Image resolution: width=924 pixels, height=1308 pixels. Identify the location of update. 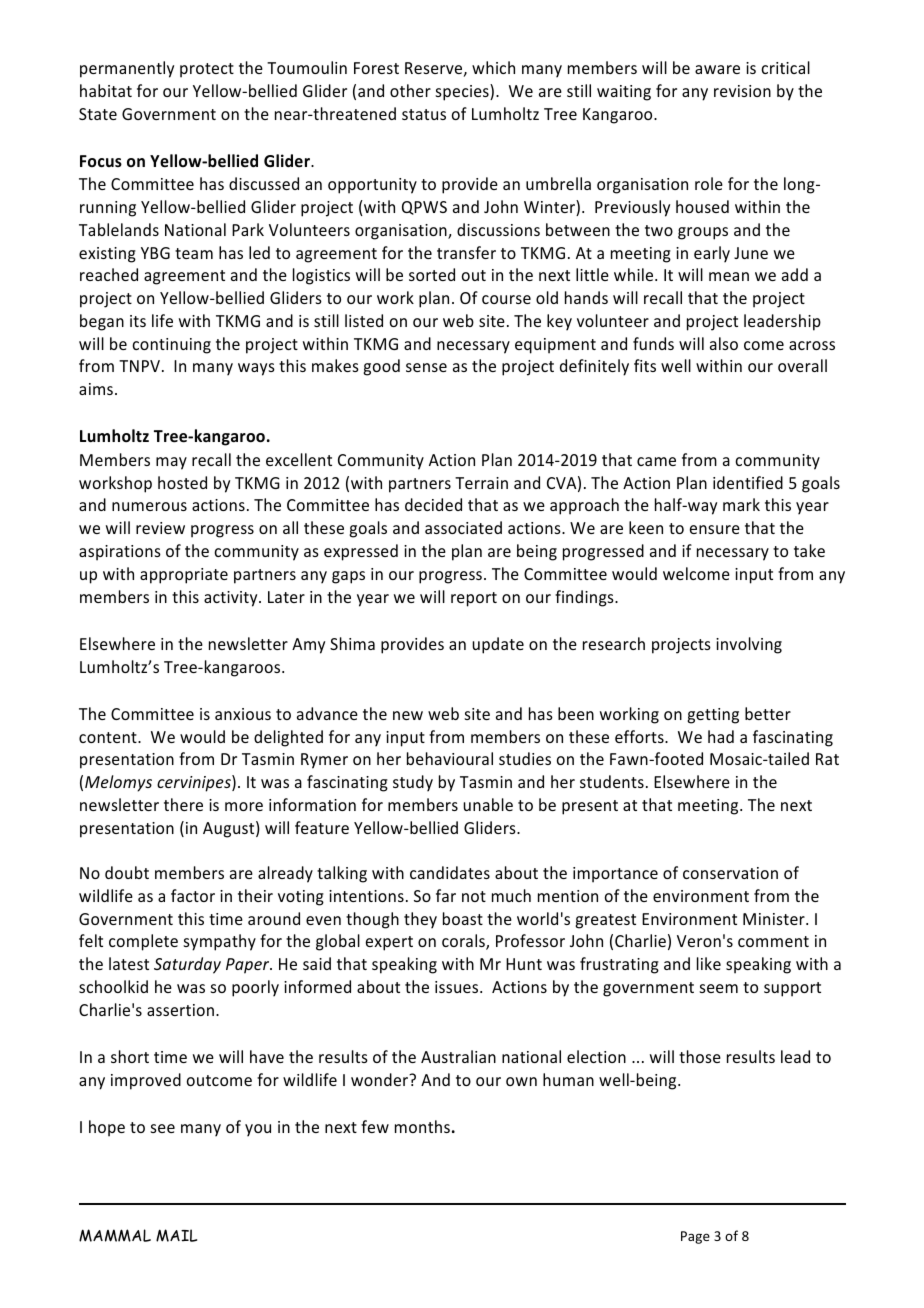
(498, 645).
